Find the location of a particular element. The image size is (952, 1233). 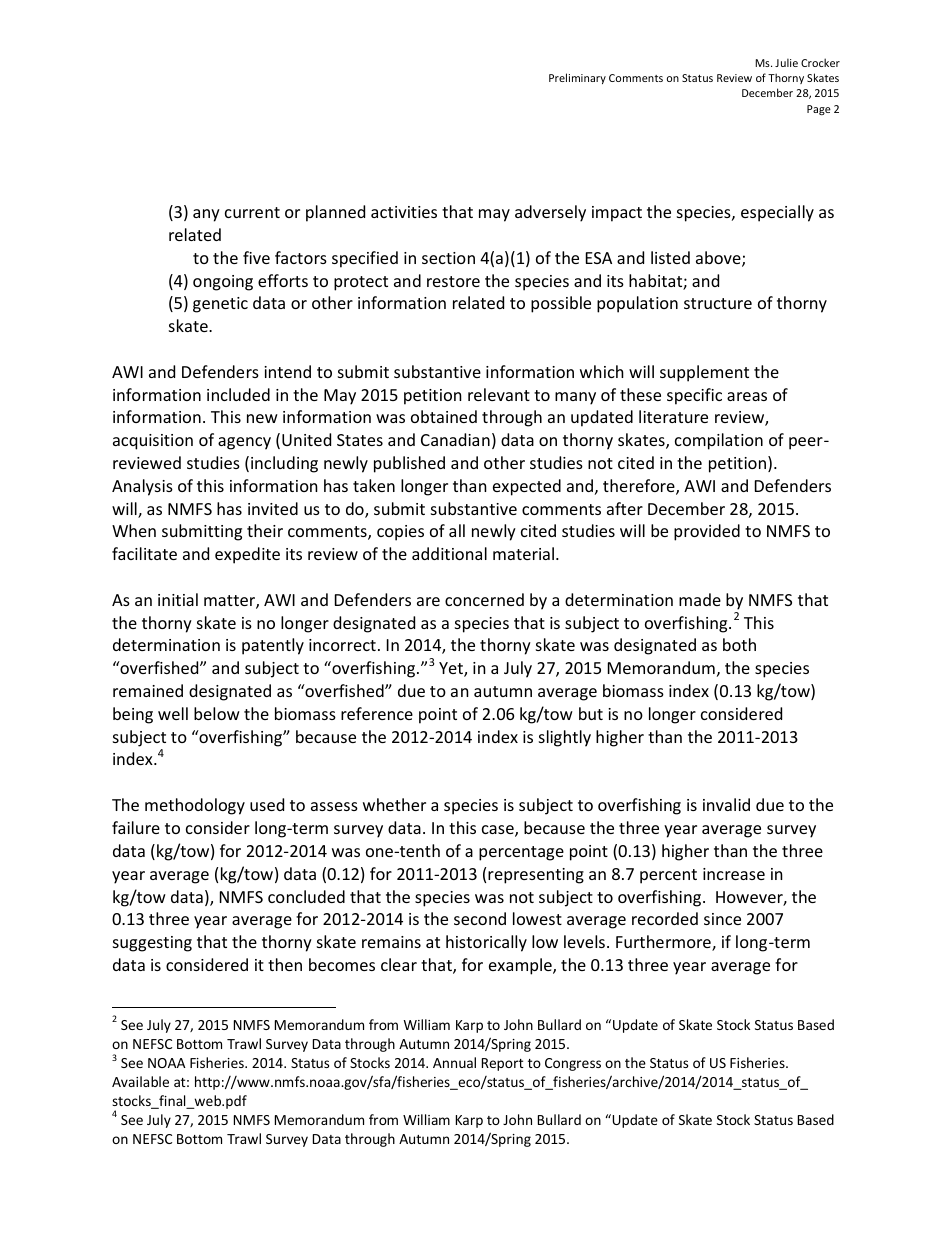

Annual is located at coordinates (454, 1062).
